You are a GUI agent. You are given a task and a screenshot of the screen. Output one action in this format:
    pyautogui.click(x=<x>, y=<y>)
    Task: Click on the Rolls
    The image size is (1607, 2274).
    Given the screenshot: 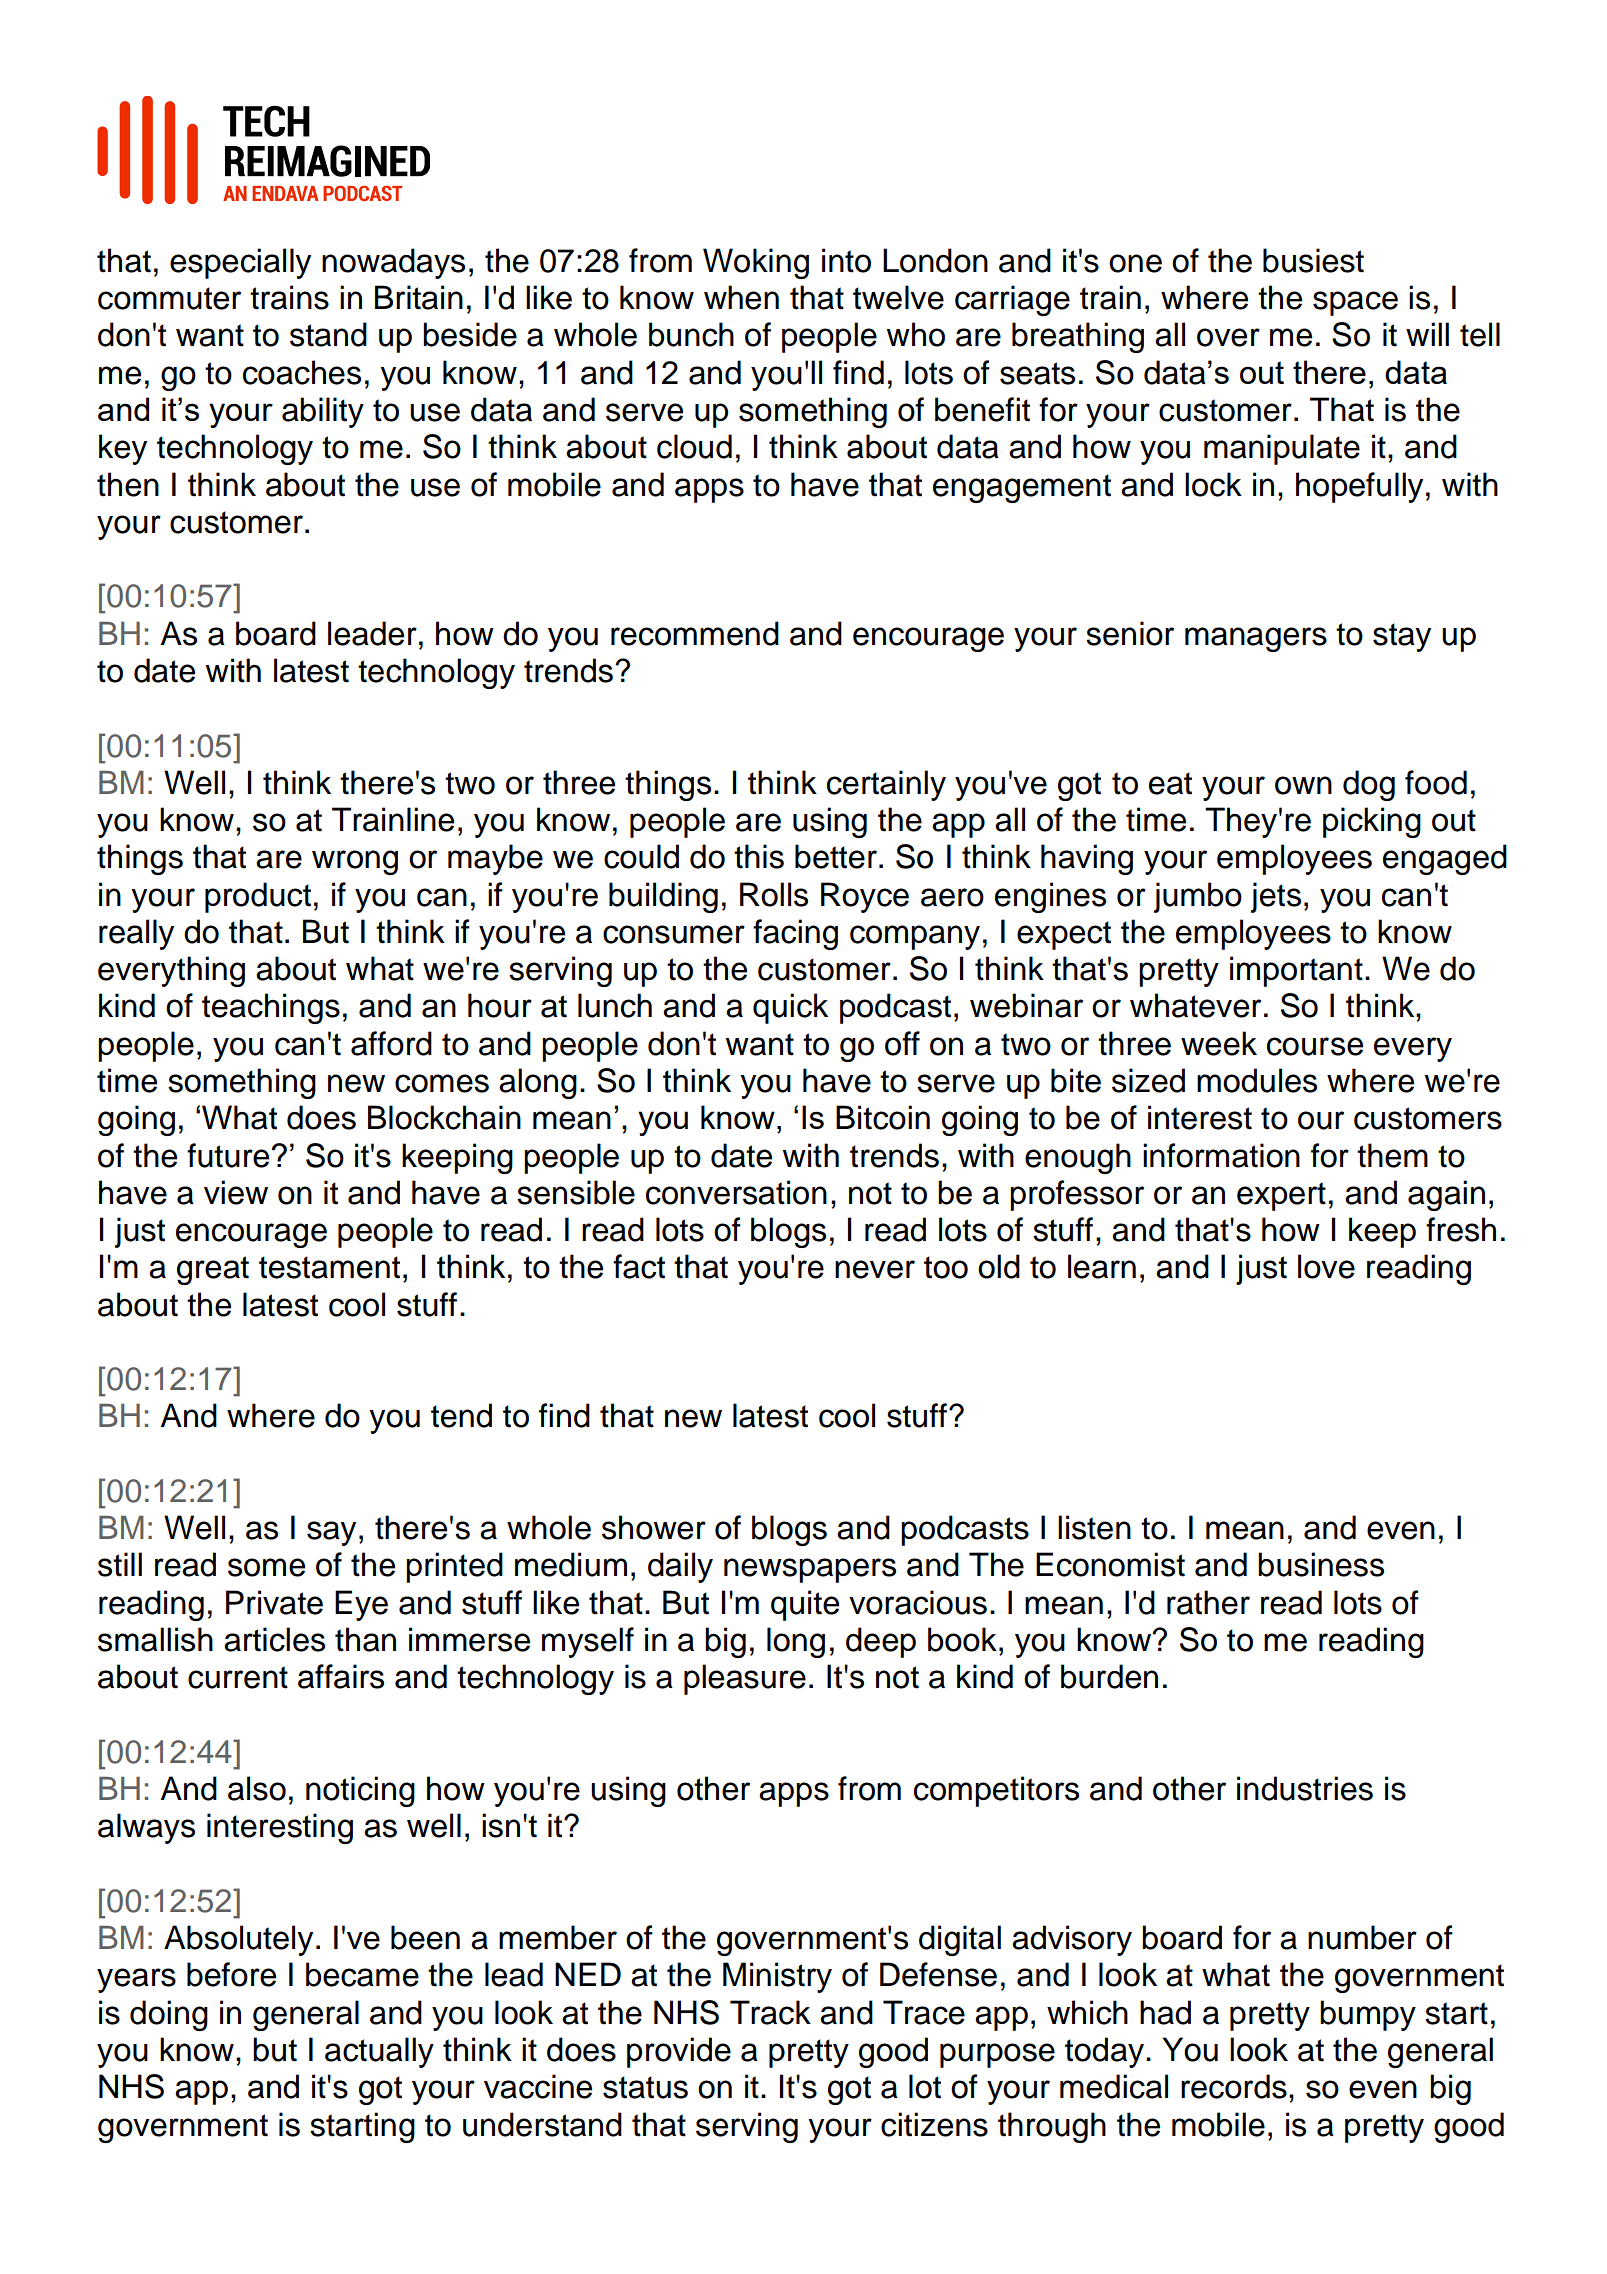 What is the action you would take?
    pyautogui.click(x=774, y=894)
